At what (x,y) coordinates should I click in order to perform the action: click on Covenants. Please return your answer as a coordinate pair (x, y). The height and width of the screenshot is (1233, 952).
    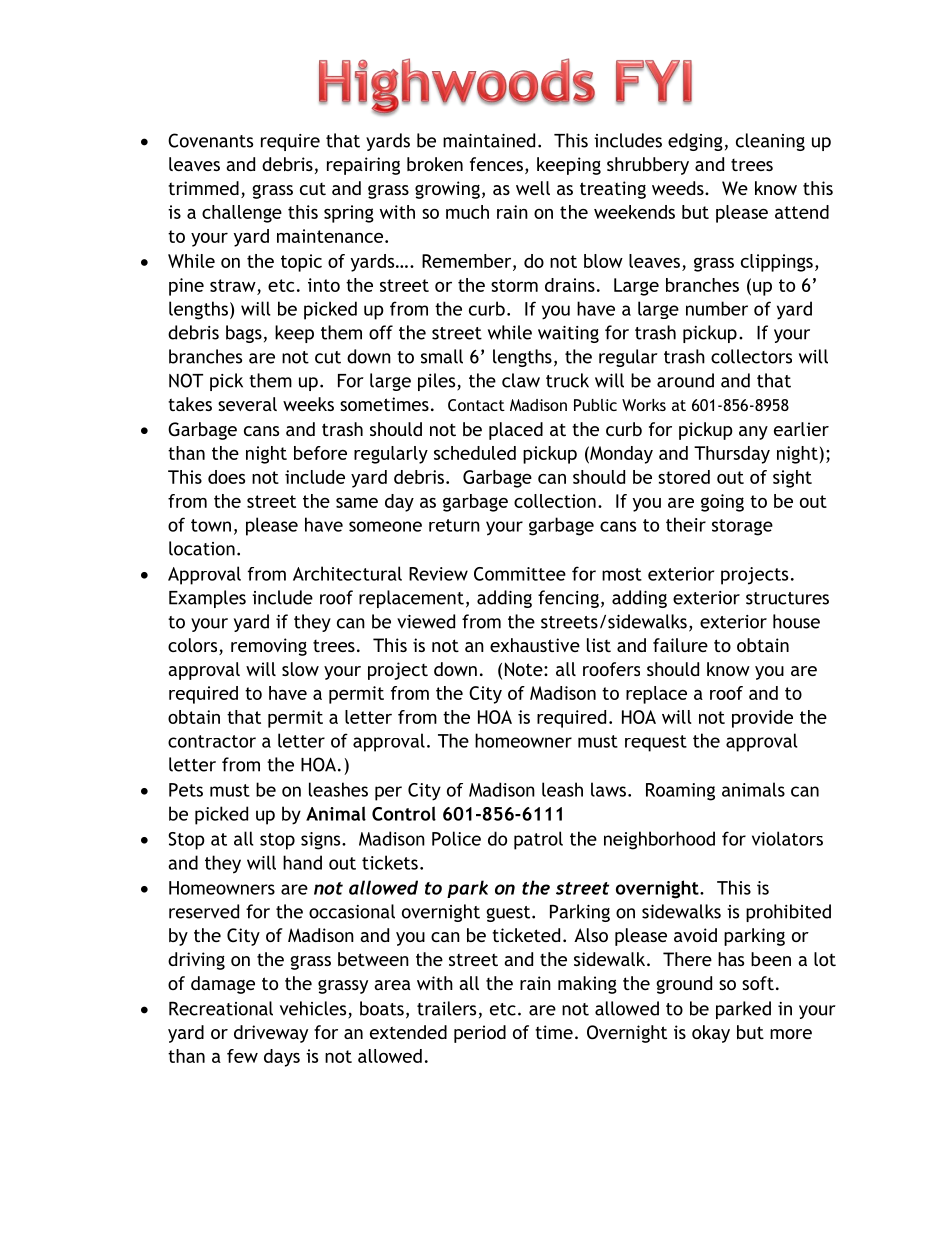
    Looking at the image, I should click on (210, 140).
